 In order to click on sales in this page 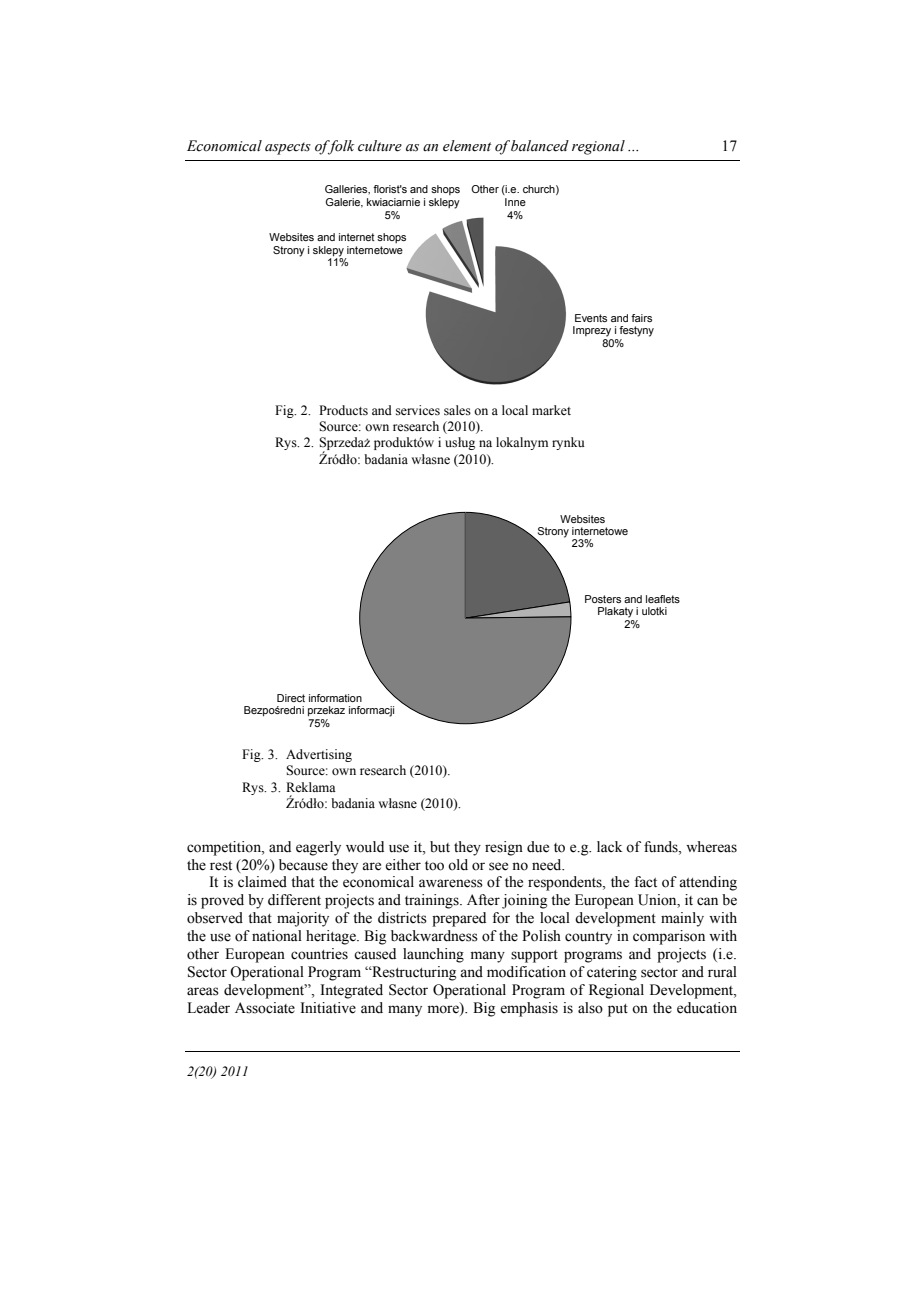, I will do `click(457, 410)`.
